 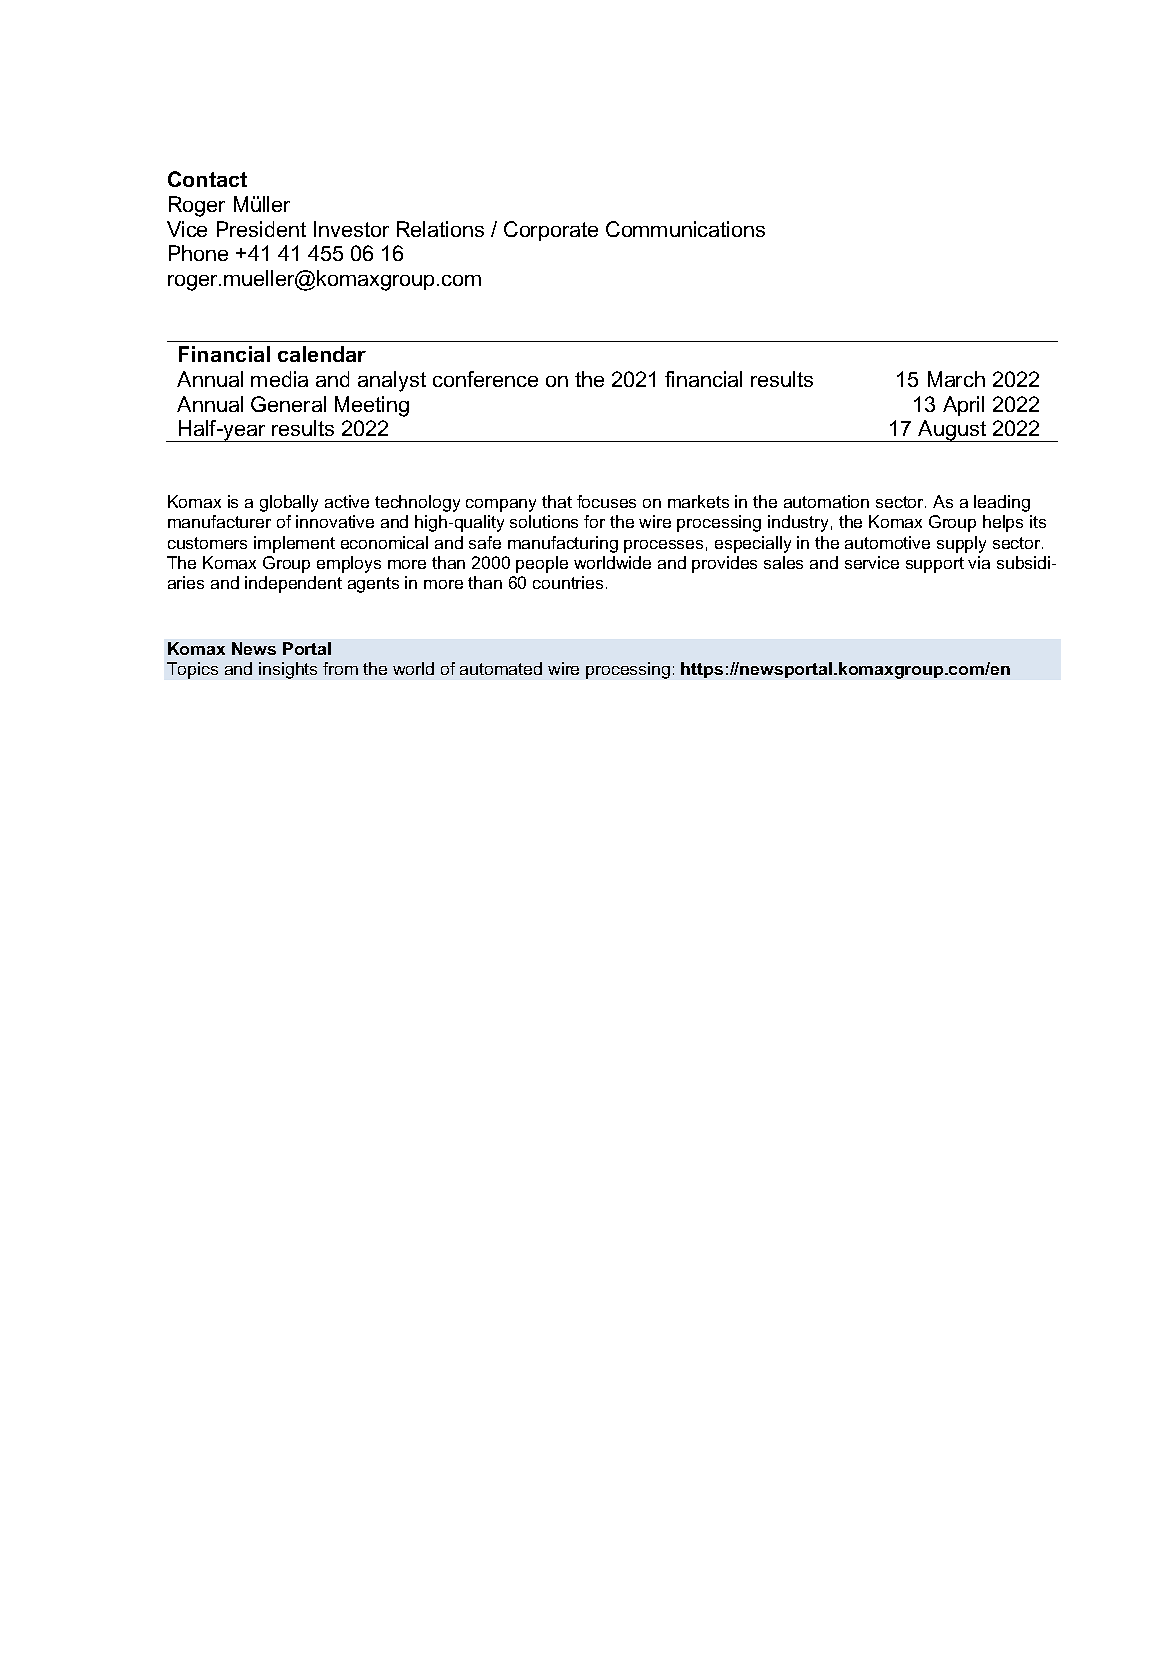 What do you see at coordinates (551, 231) in the screenshot?
I see `Corporate` at bounding box center [551, 231].
